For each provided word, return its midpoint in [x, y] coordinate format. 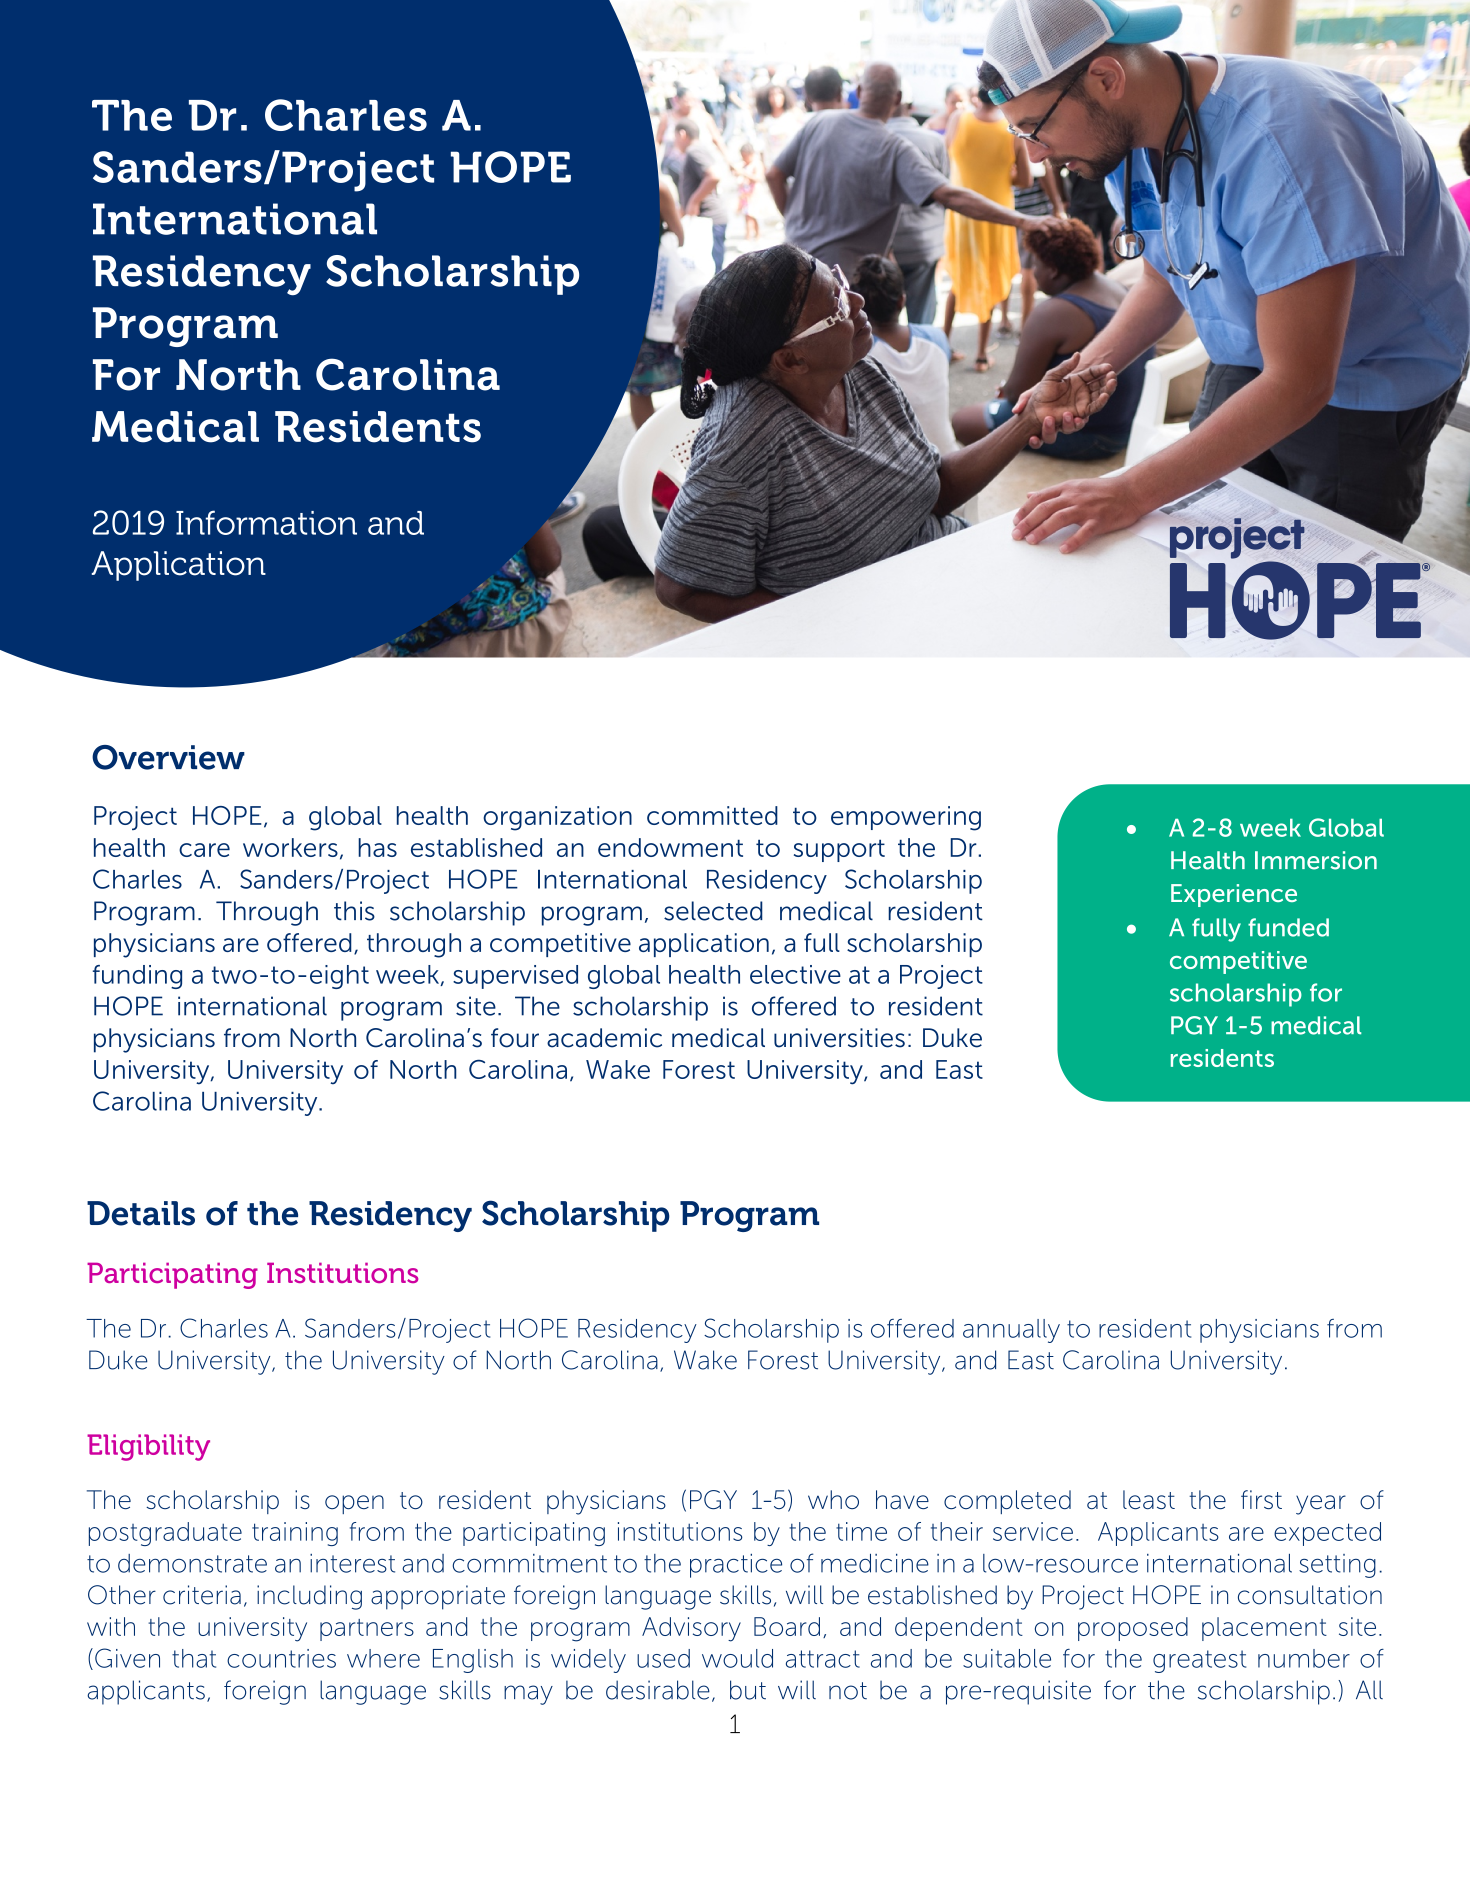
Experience [1234, 895]
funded [1288, 927]
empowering [906, 818]
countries [281, 1658]
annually [1011, 1331]
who [833, 1499]
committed [712, 815]
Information [266, 522]
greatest [1199, 1661]
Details [141, 1213]
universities [839, 1038]
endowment [670, 847]
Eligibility [148, 1447]
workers [290, 847]
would [737, 1658]
